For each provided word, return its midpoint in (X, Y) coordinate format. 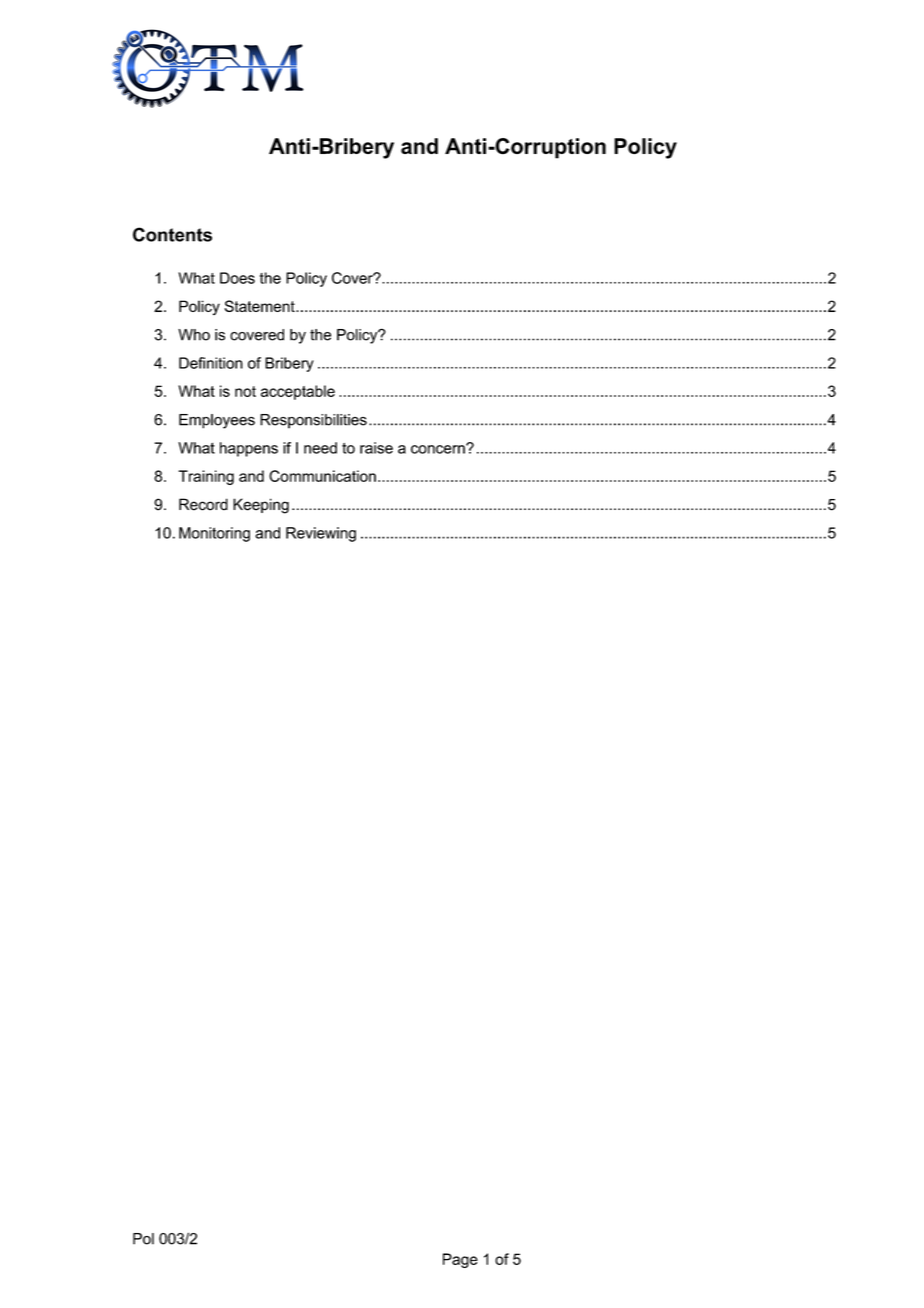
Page (460, 1260)
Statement (260, 306)
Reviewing (321, 534)
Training (206, 477)
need (320, 448)
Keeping (261, 506)
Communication (322, 476)
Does (237, 278)
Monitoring (214, 534)
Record (203, 504)
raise (376, 448)
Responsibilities (313, 421)
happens (249, 449)
